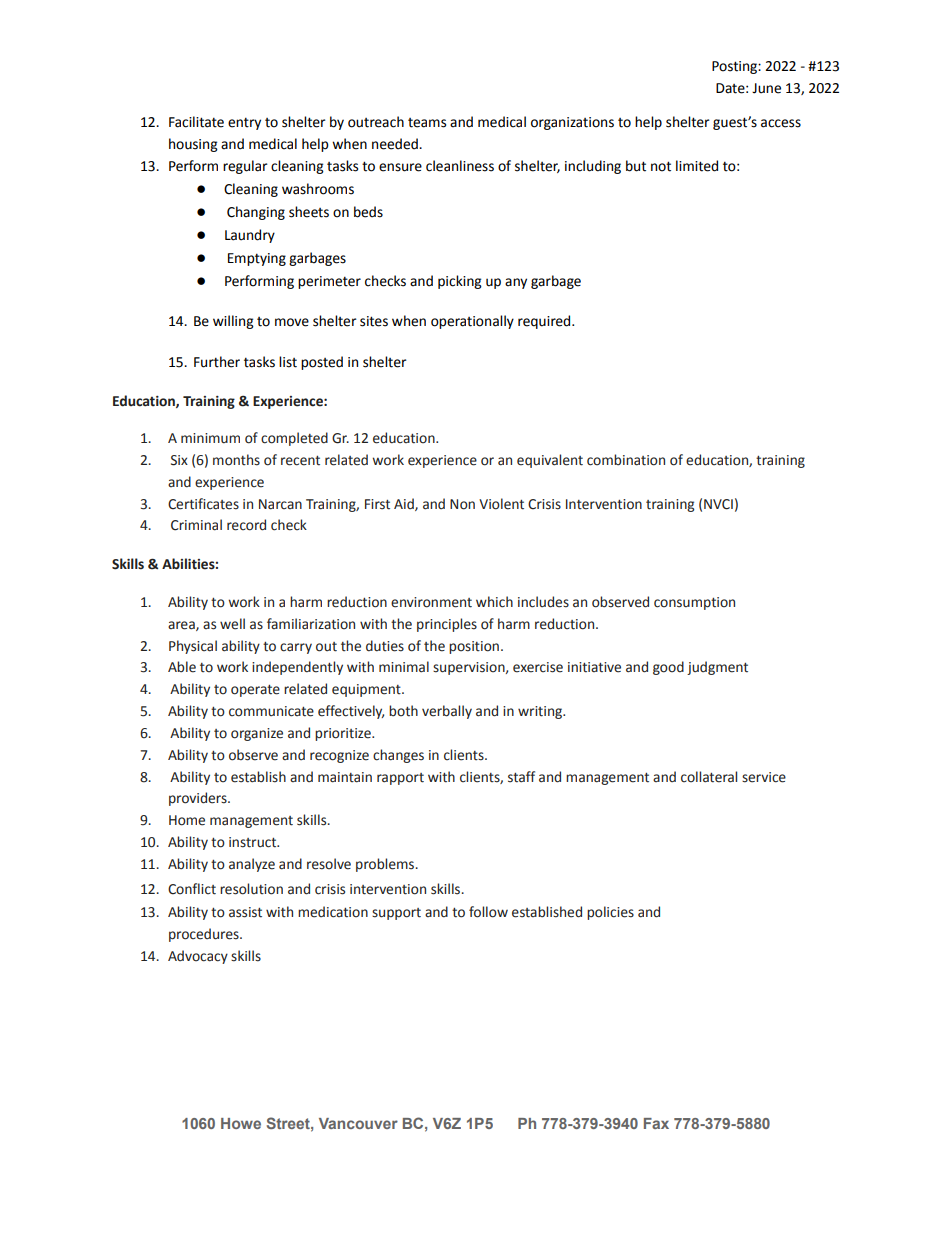 This document has width=952, height=1233. I want to click on which, so click(494, 602).
